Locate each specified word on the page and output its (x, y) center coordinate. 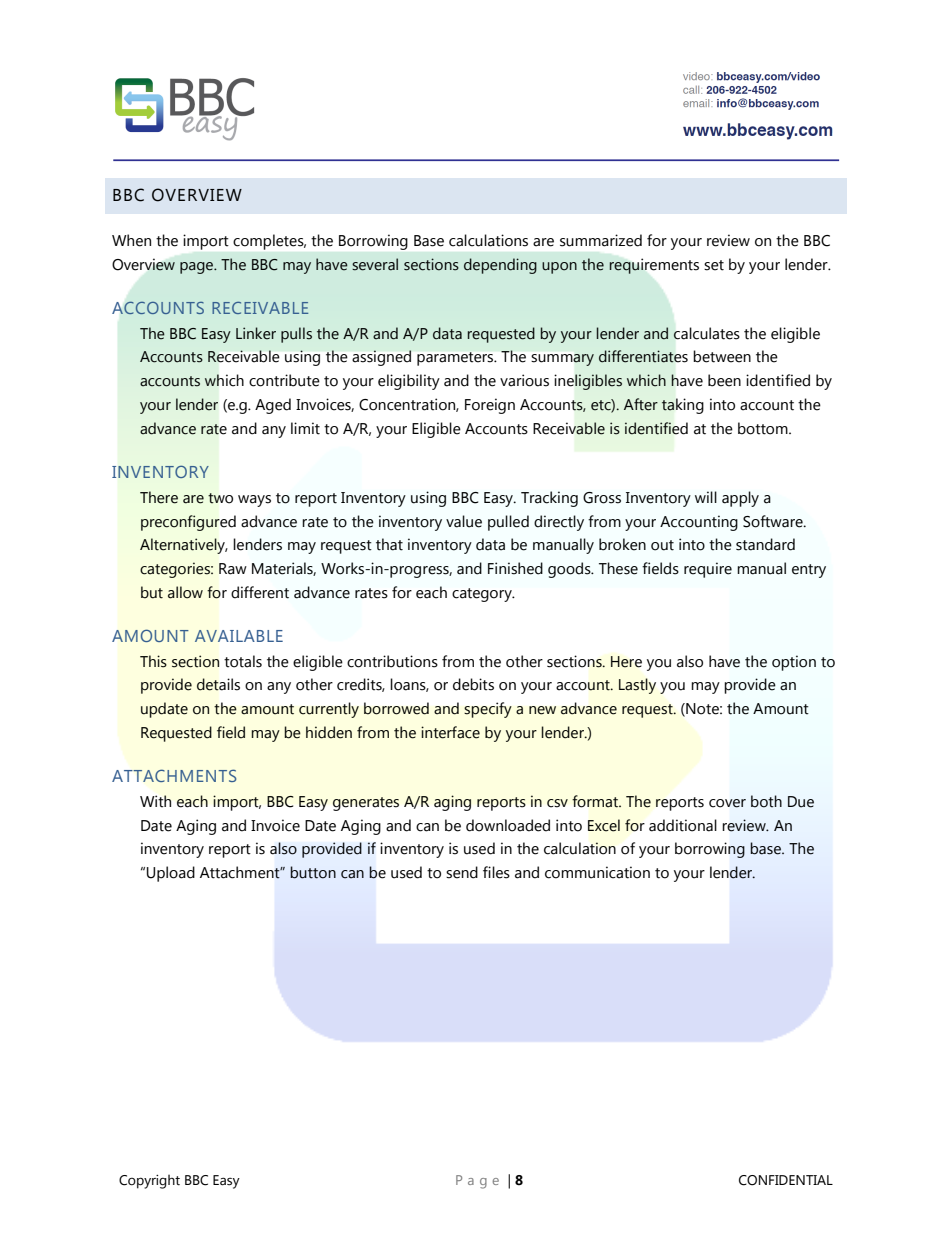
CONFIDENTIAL (786, 1180)
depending (500, 266)
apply (740, 499)
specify (488, 710)
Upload (171, 874)
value (464, 521)
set (714, 265)
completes (269, 242)
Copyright (149, 1181)
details (218, 684)
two (220, 498)
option (794, 663)
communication (597, 872)
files (496, 872)
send (462, 872)
